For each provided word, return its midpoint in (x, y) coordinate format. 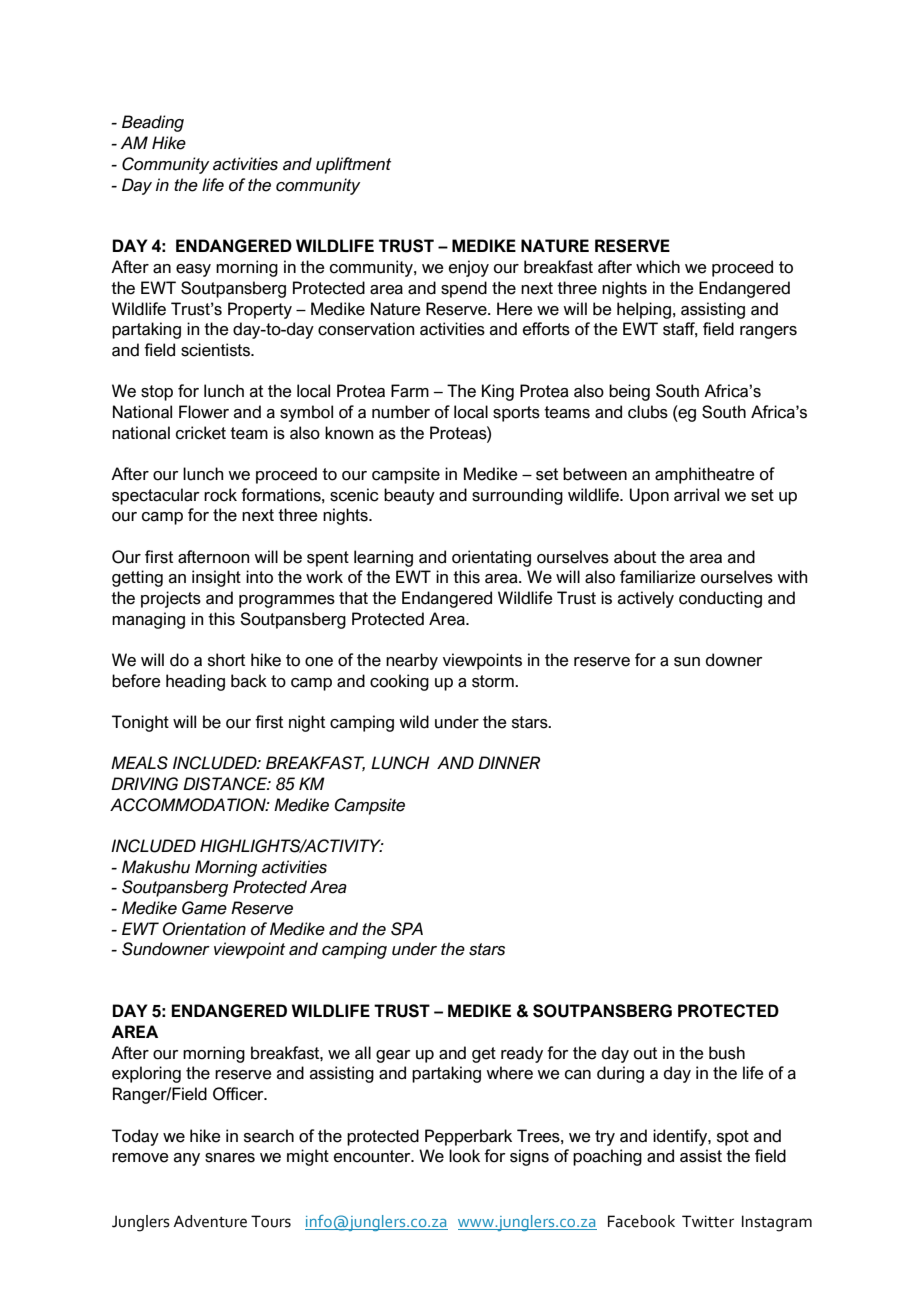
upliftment (353, 165)
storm (494, 681)
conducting (720, 599)
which (658, 267)
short (226, 660)
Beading (153, 123)
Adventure (210, 1221)
